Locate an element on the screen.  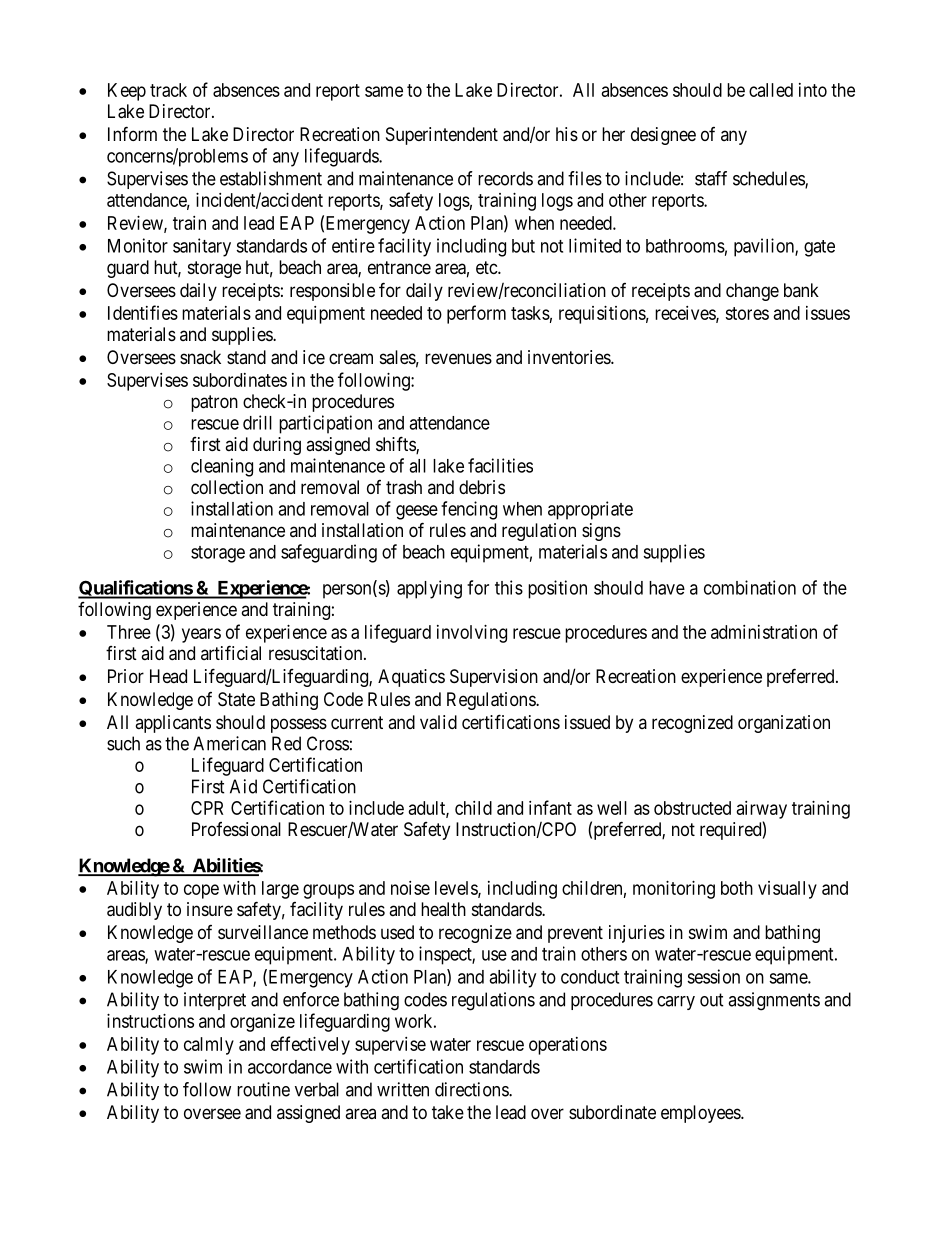
track is located at coordinates (168, 90).
